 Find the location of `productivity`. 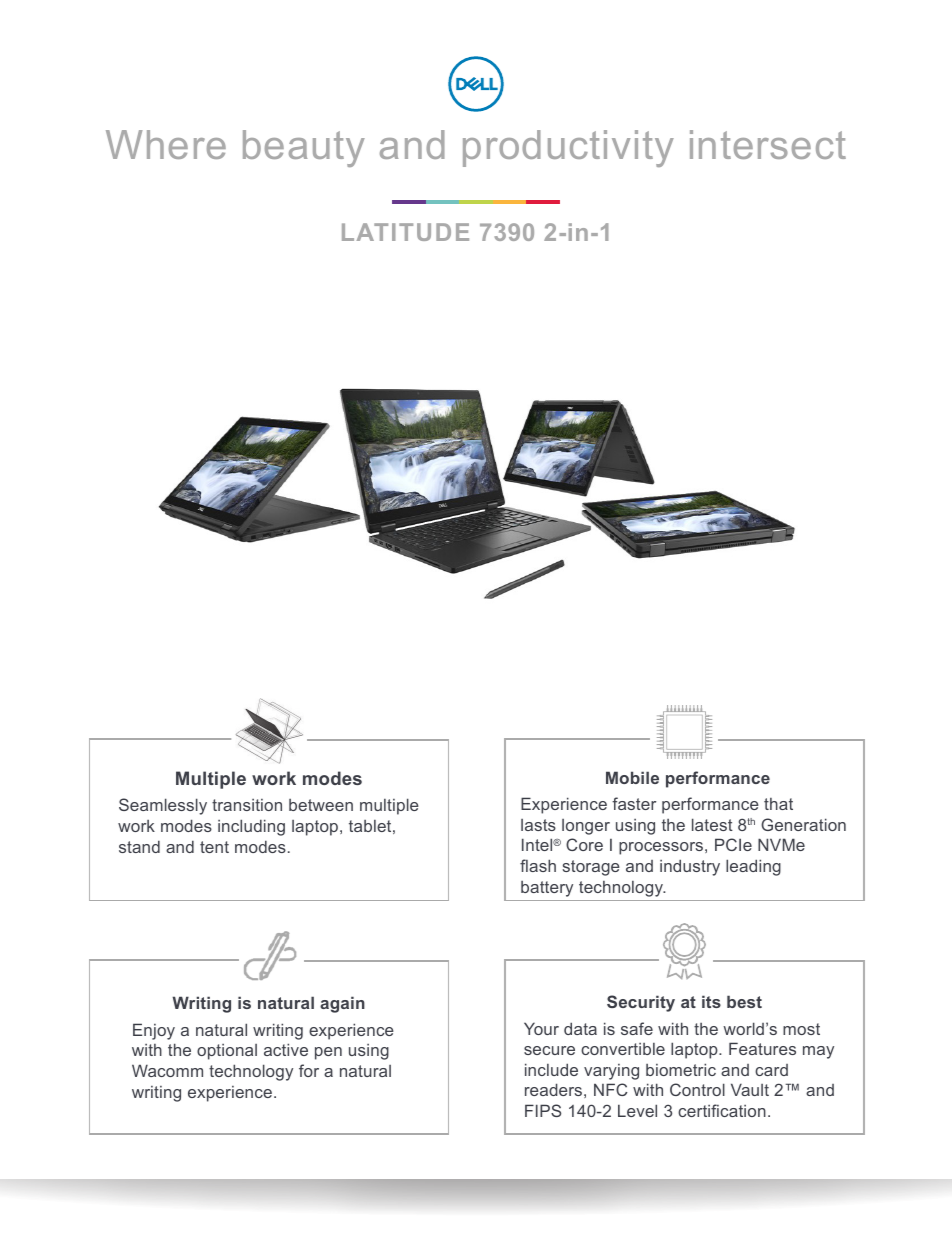

productivity is located at coordinates (568, 148).
